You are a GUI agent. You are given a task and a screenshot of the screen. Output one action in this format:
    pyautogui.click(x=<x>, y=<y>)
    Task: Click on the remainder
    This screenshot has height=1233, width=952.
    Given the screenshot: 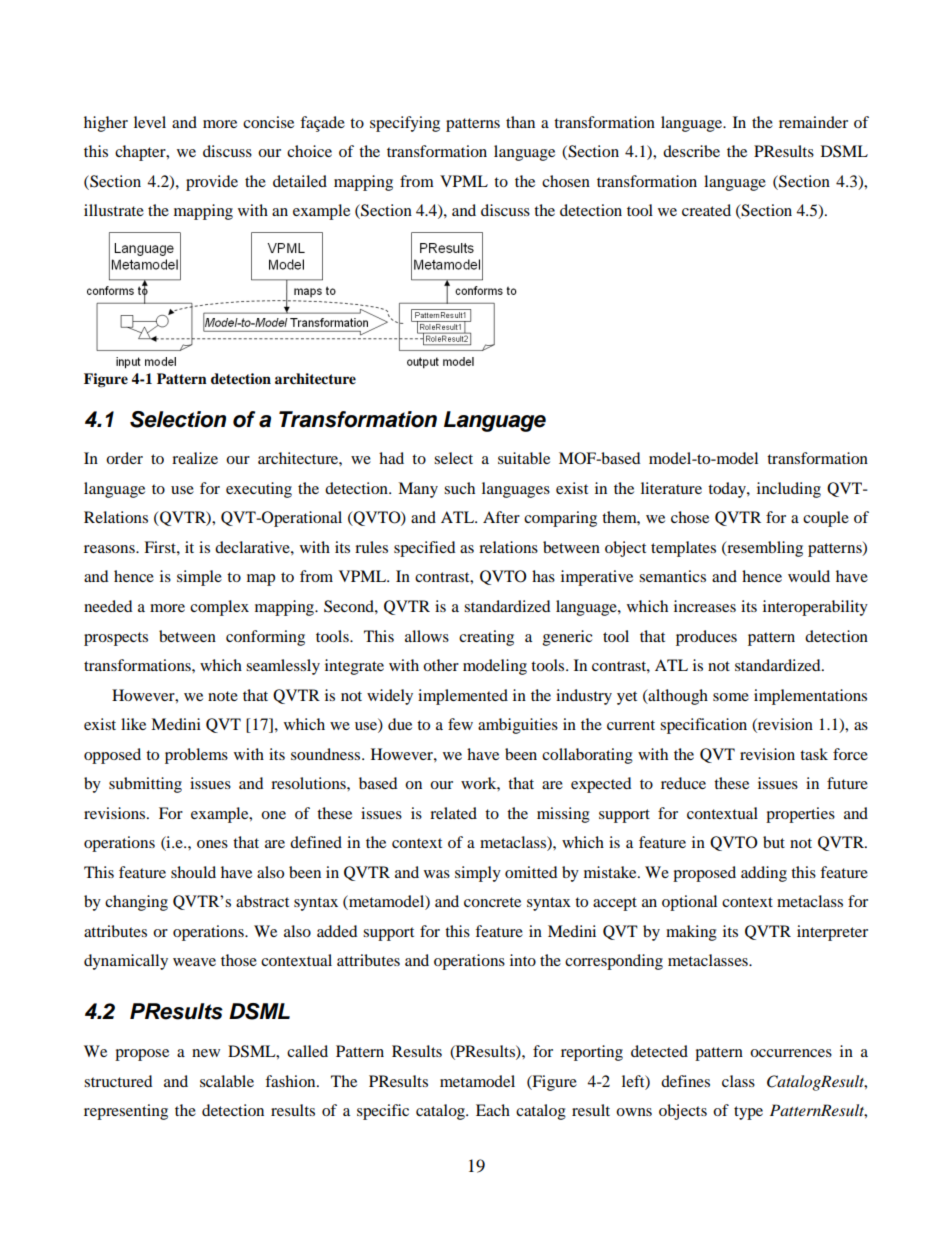 What is the action you would take?
    pyautogui.click(x=813, y=122)
